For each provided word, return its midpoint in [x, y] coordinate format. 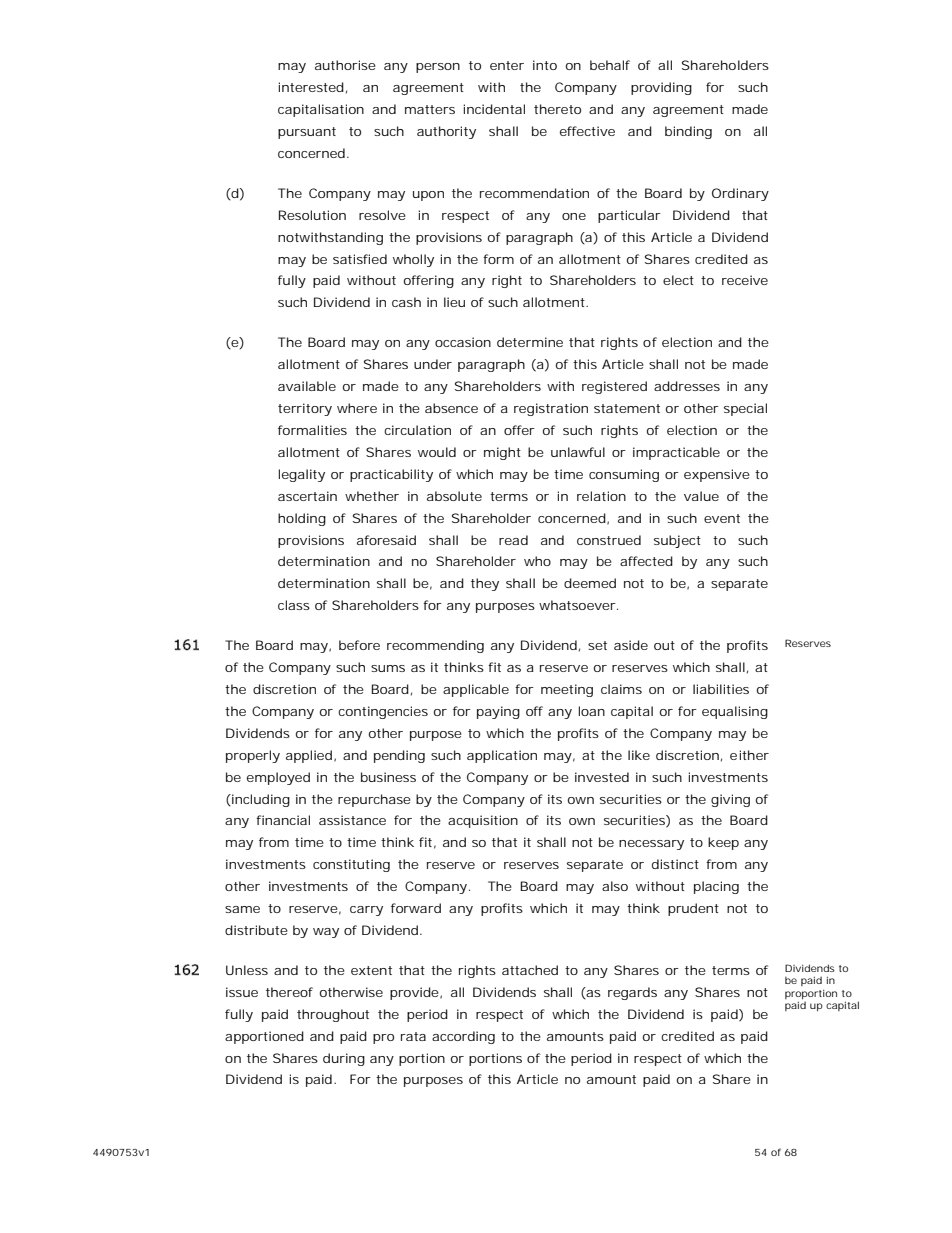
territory [305, 409]
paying [498, 712]
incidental [494, 109]
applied [311, 756]
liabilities [721, 689]
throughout [333, 1015]
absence [451, 408]
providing [661, 88]
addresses [687, 386]
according [463, 1037]
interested [313, 88]
